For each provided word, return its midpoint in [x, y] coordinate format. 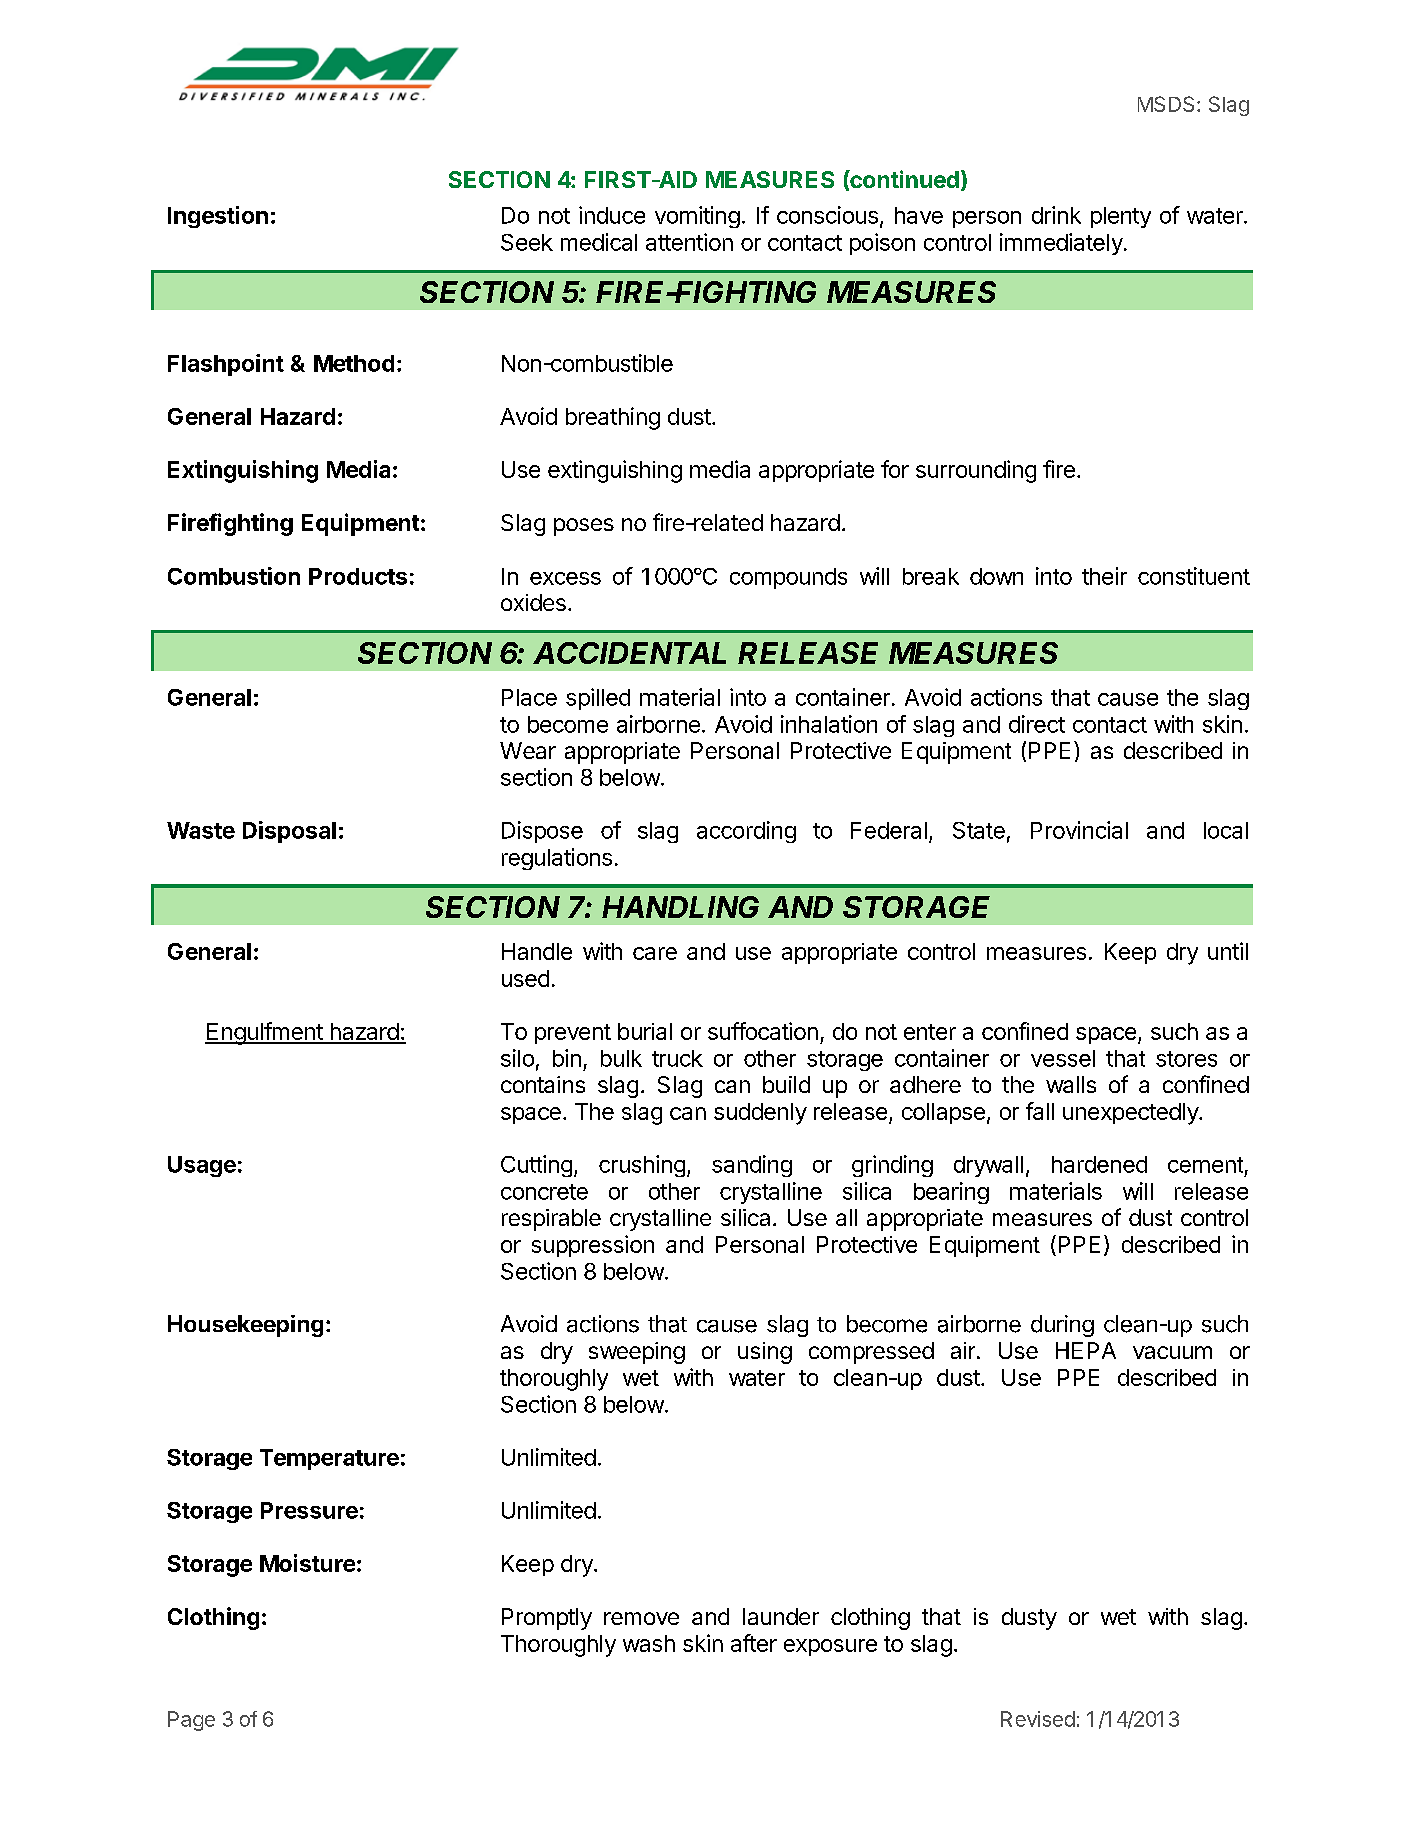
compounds [788, 578]
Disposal [289, 832]
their [1104, 576]
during [1062, 1326]
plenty [1121, 217]
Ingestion [218, 217]
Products [358, 576]
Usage [202, 1166]
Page [191, 1721]
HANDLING [680, 907]
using [765, 1353]
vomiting [697, 217]
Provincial [1079, 830]
